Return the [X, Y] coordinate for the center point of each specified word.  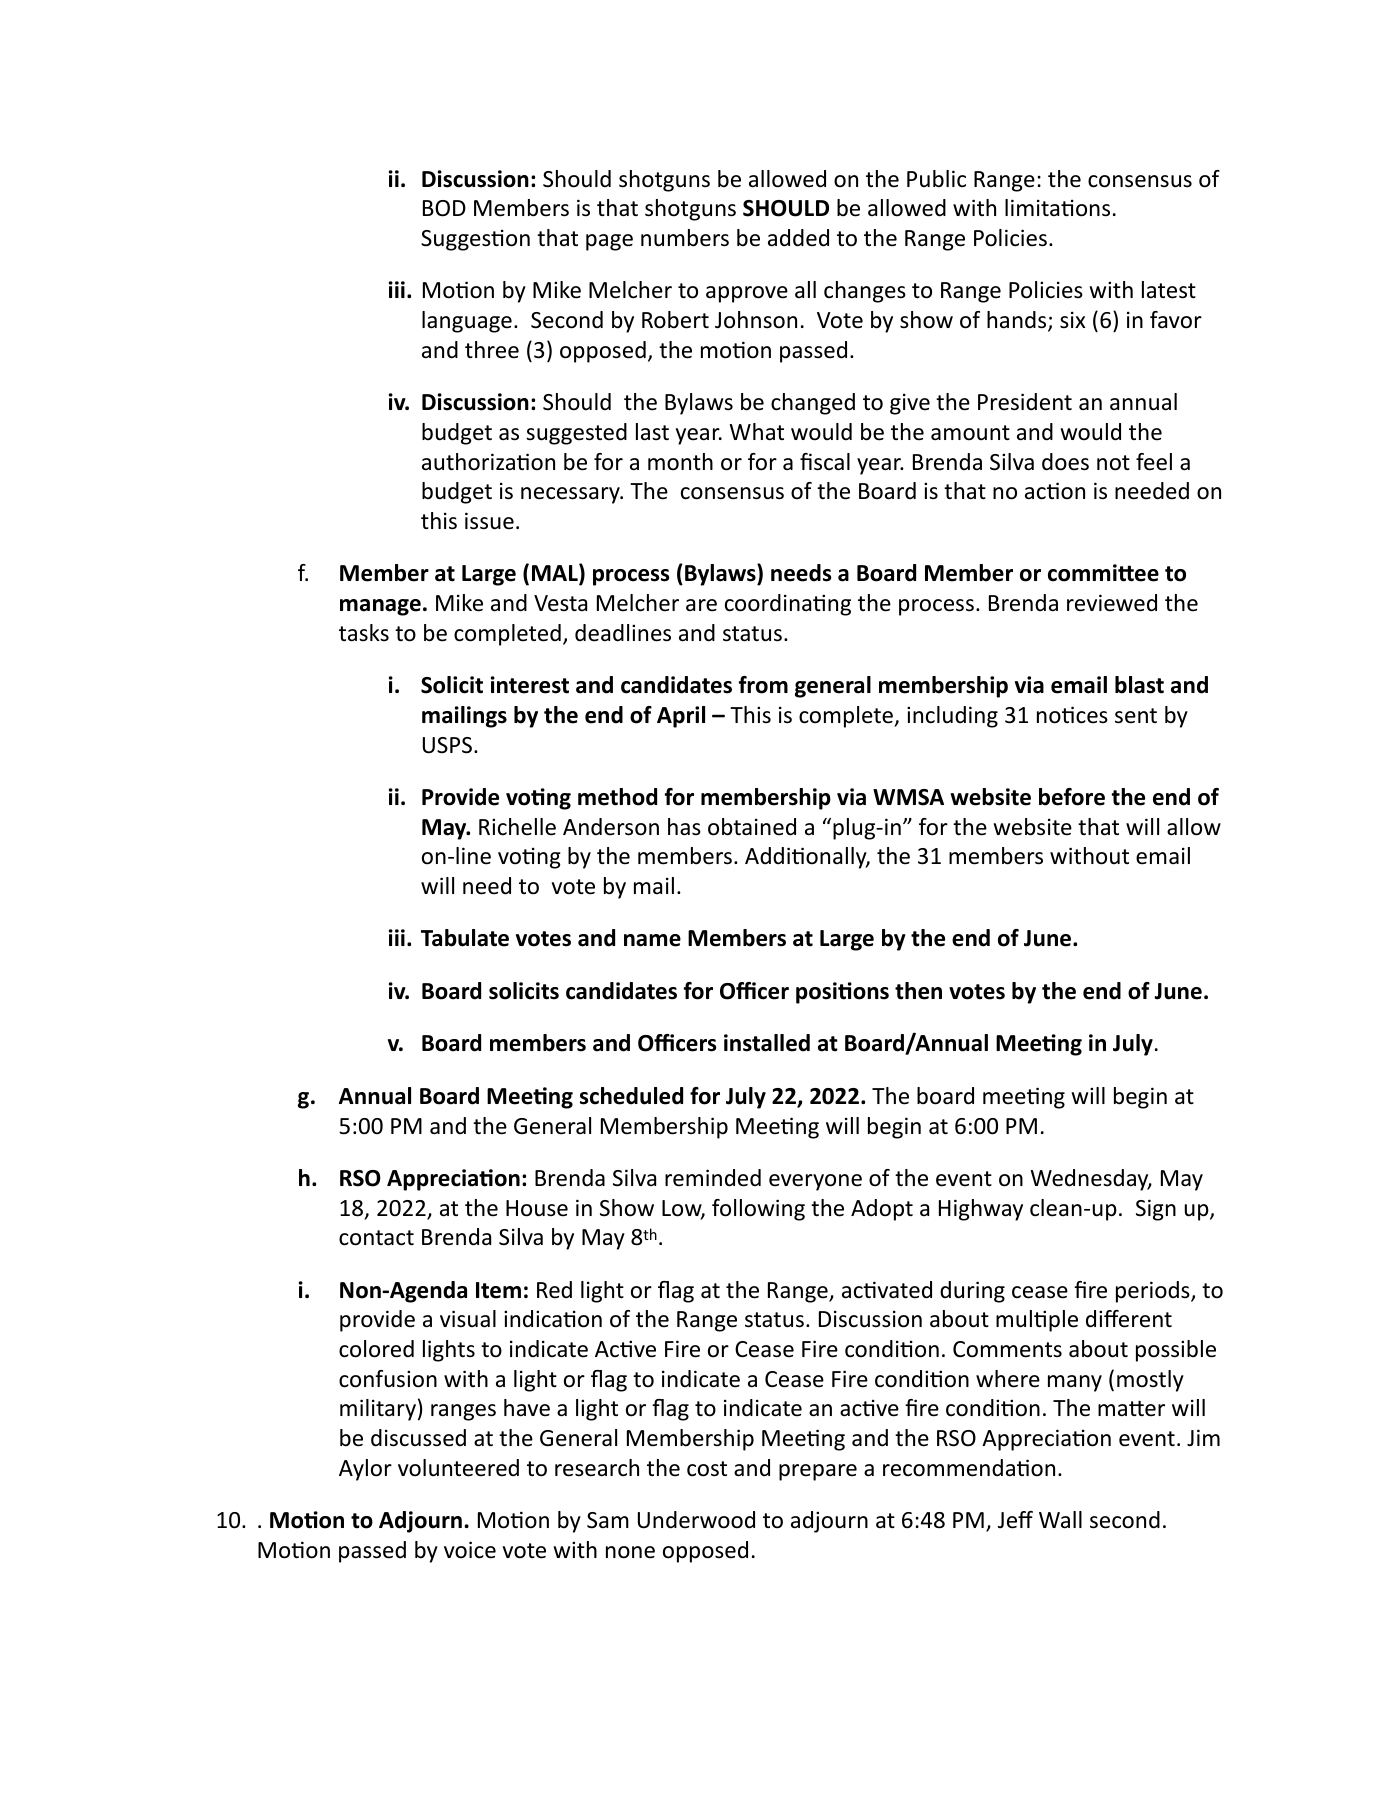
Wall [1060, 1520]
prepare [818, 1472]
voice [470, 1550]
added [798, 238]
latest [1169, 290]
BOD [444, 208]
